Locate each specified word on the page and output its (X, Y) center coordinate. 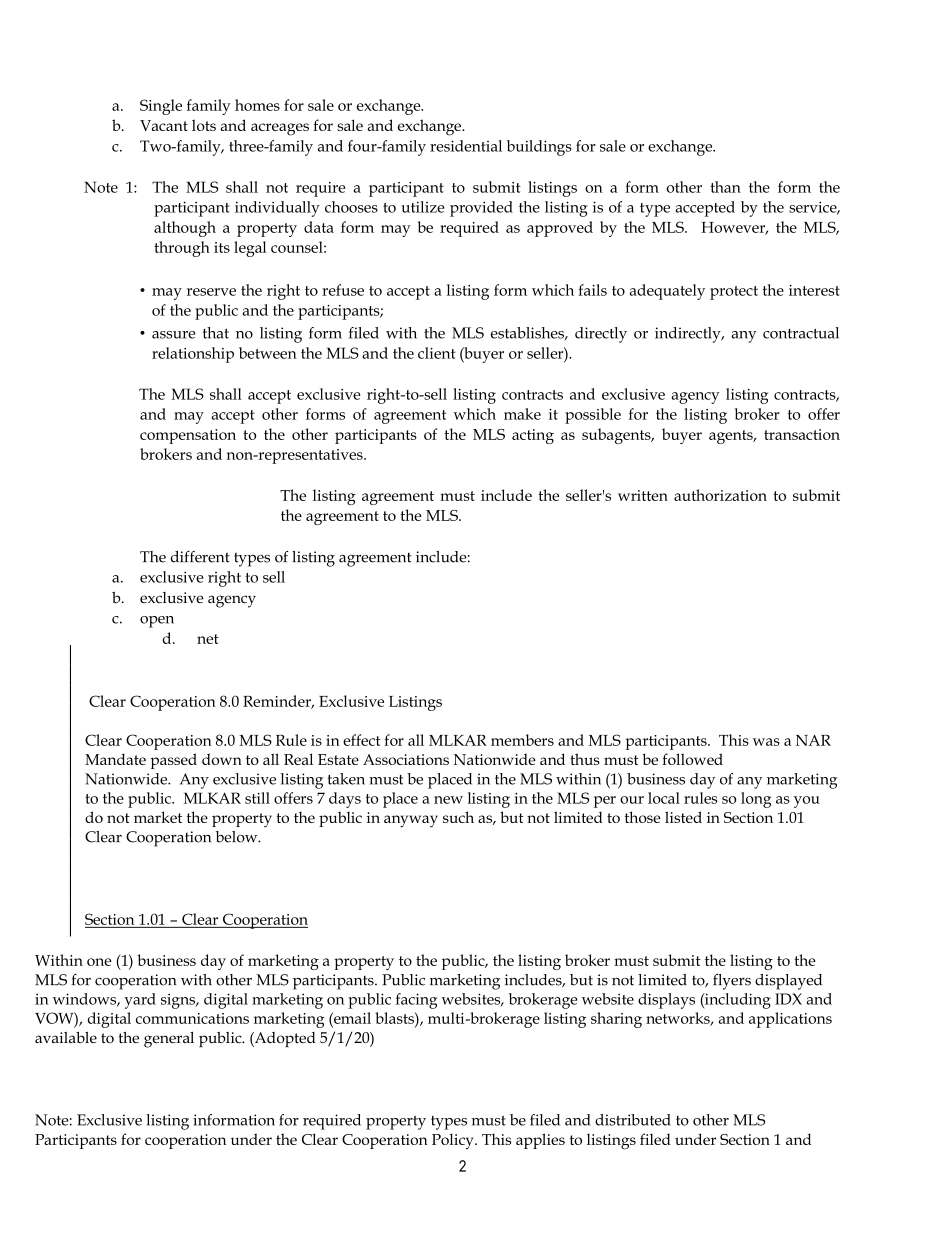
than (725, 187)
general (169, 1040)
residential (466, 146)
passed (173, 761)
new (448, 800)
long (756, 800)
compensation (188, 436)
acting (533, 436)
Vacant (164, 125)
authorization (720, 495)
